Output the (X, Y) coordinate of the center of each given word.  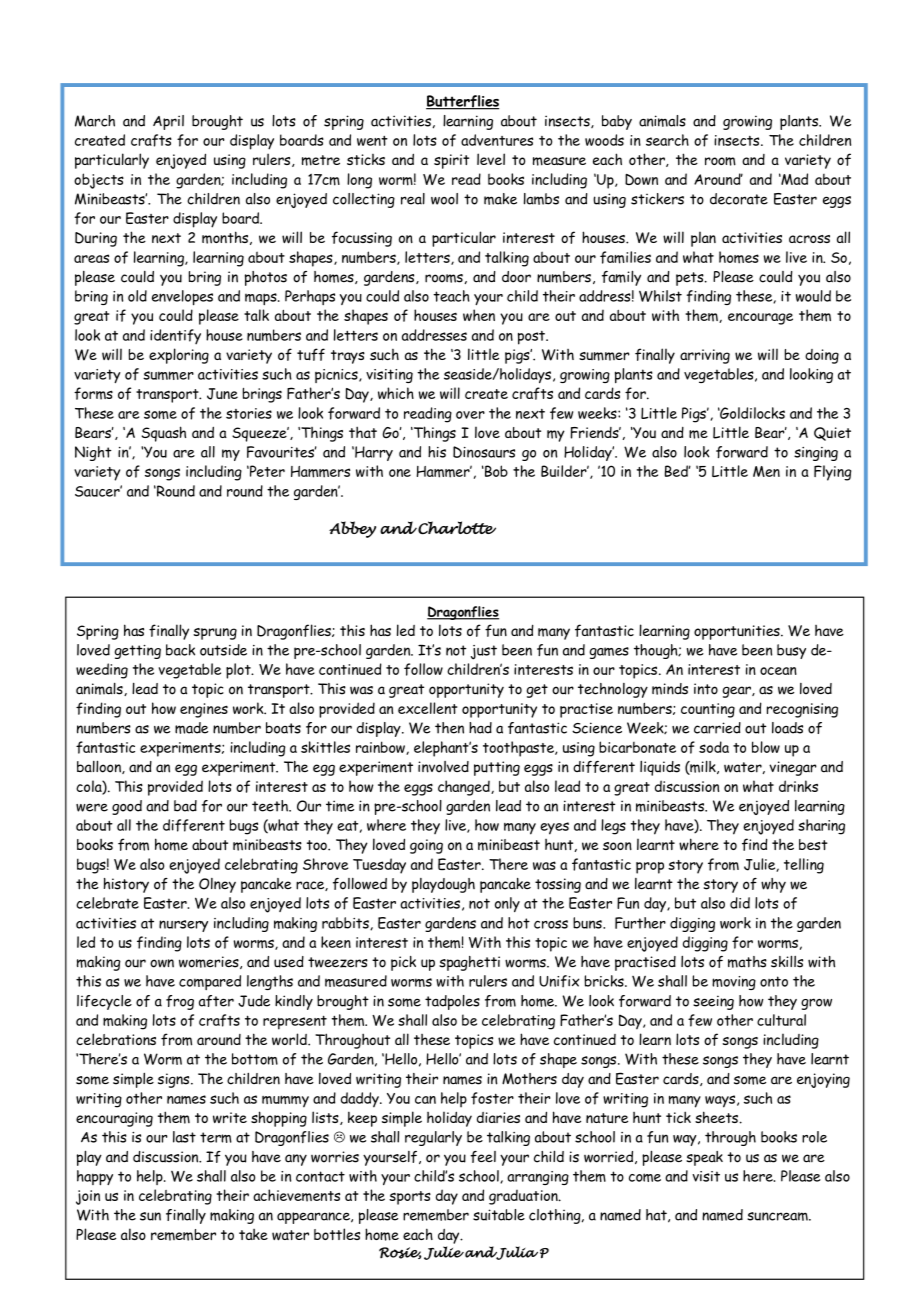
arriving (705, 356)
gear (738, 692)
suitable (499, 1215)
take (253, 1234)
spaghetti (469, 963)
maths (747, 962)
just (484, 652)
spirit (451, 161)
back (180, 650)
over (470, 415)
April (168, 122)
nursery (183, 926)
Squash (163, 434)
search (667, 140)
